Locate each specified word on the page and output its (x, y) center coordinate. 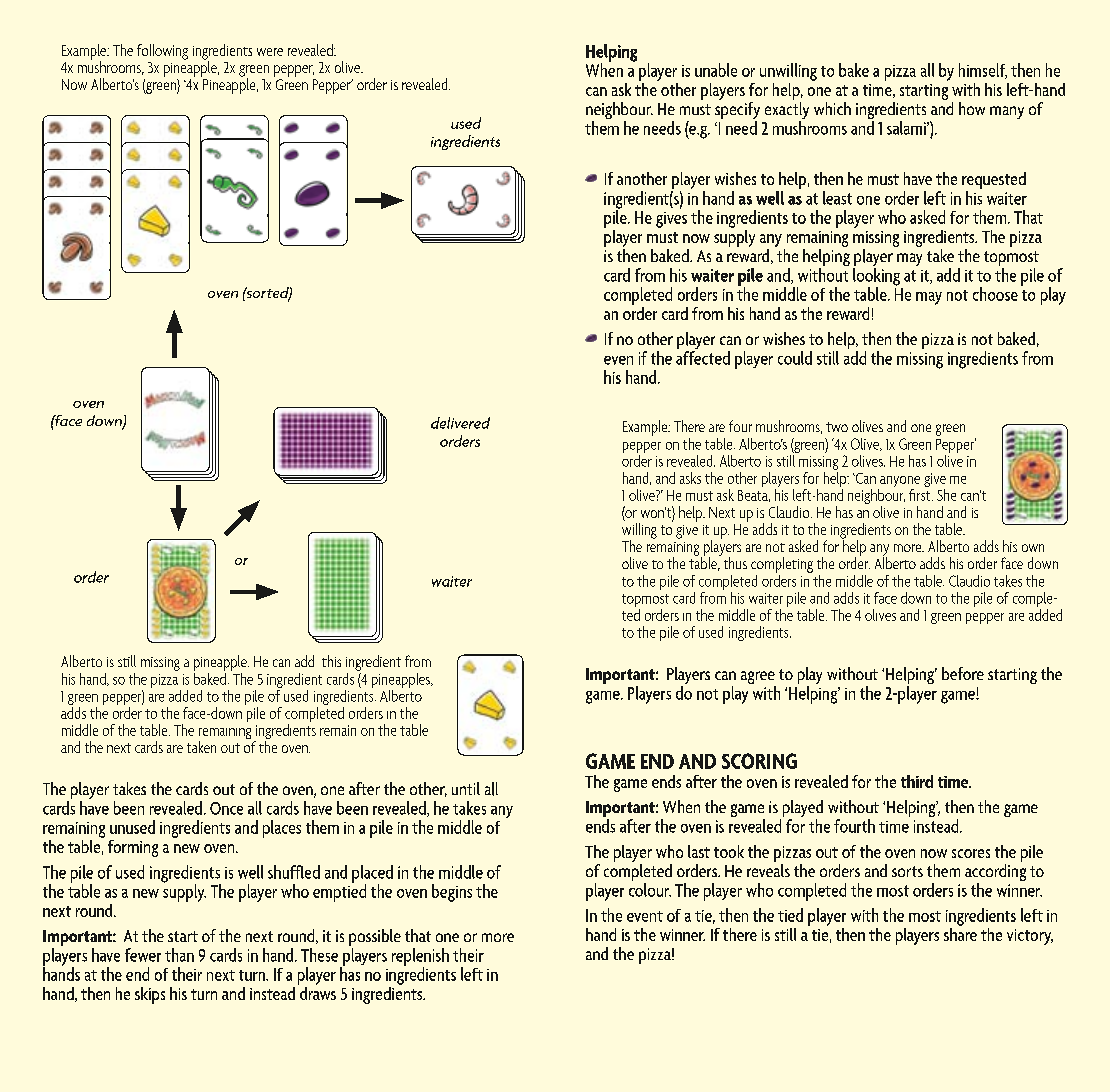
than (179, 955)
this (331, 661)
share (960, 933)
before (963, 673)
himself (983, 71)
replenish (420, 958)
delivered (460, 423)
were (270, 52)
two (837, 427)
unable (716, 70)
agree (758, 679)
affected (703, 358)
